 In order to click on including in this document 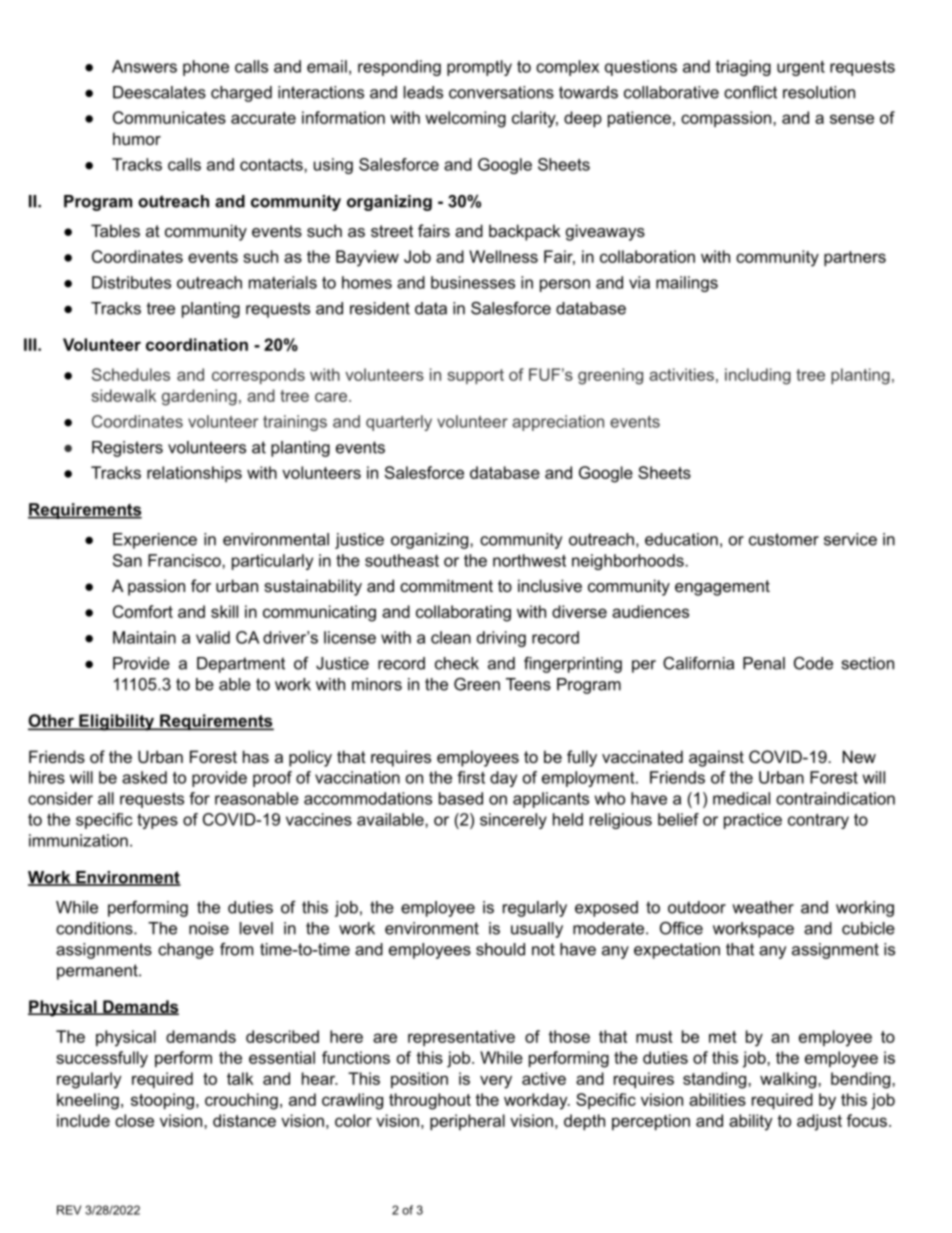, I will do `click(758, 376)`.
